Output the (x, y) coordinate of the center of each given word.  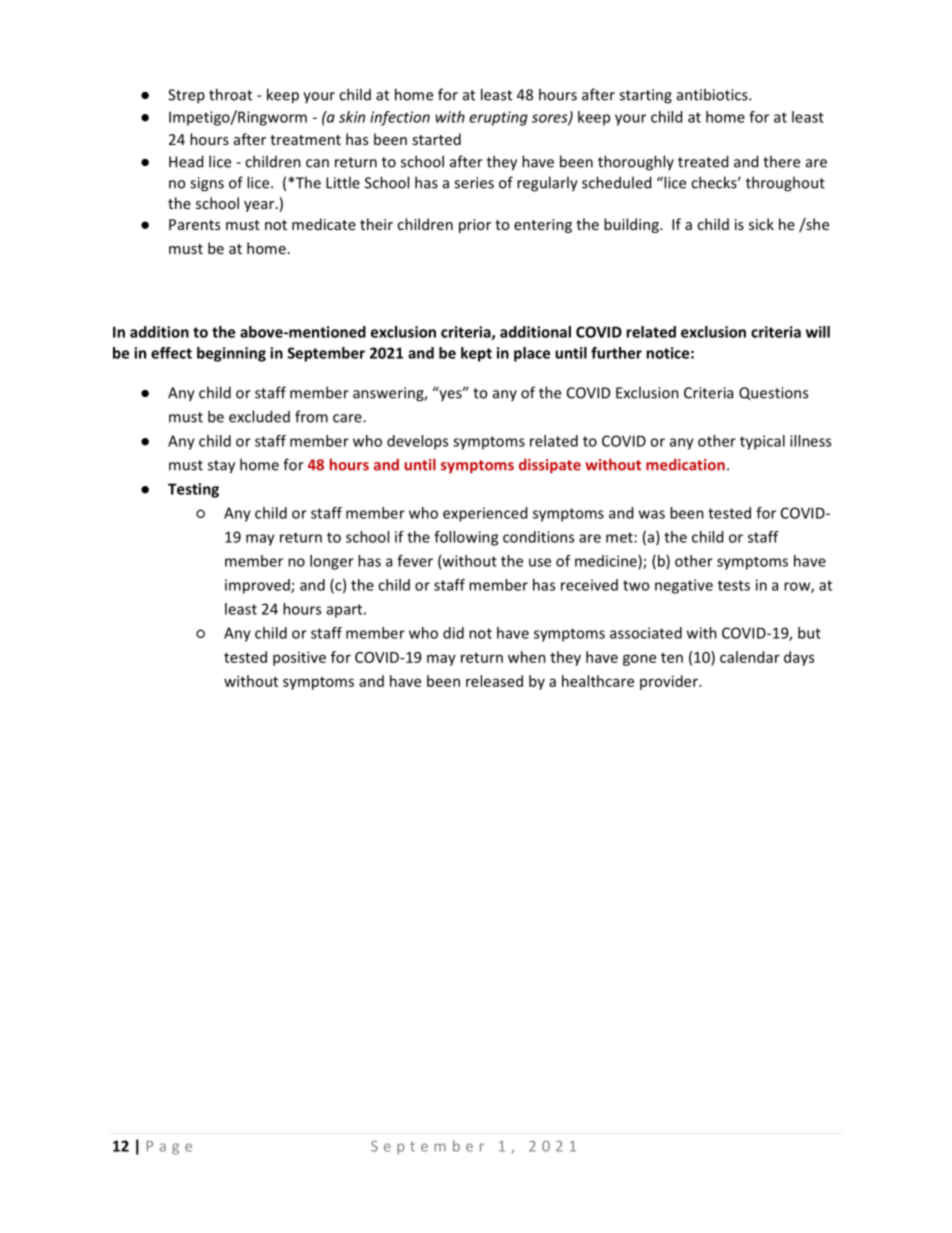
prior (475, 226)
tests (734, 585)
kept (476, 354)
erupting (498, 118)
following (466, 538)
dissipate (550, 466)
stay (221, 467)
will (818, 332)
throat (230, 94)
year (260, 206)
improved (258, 586)
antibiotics (713, 94)
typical (762, 442)
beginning (231, 354)
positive (299, 658)
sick (761, 224)
